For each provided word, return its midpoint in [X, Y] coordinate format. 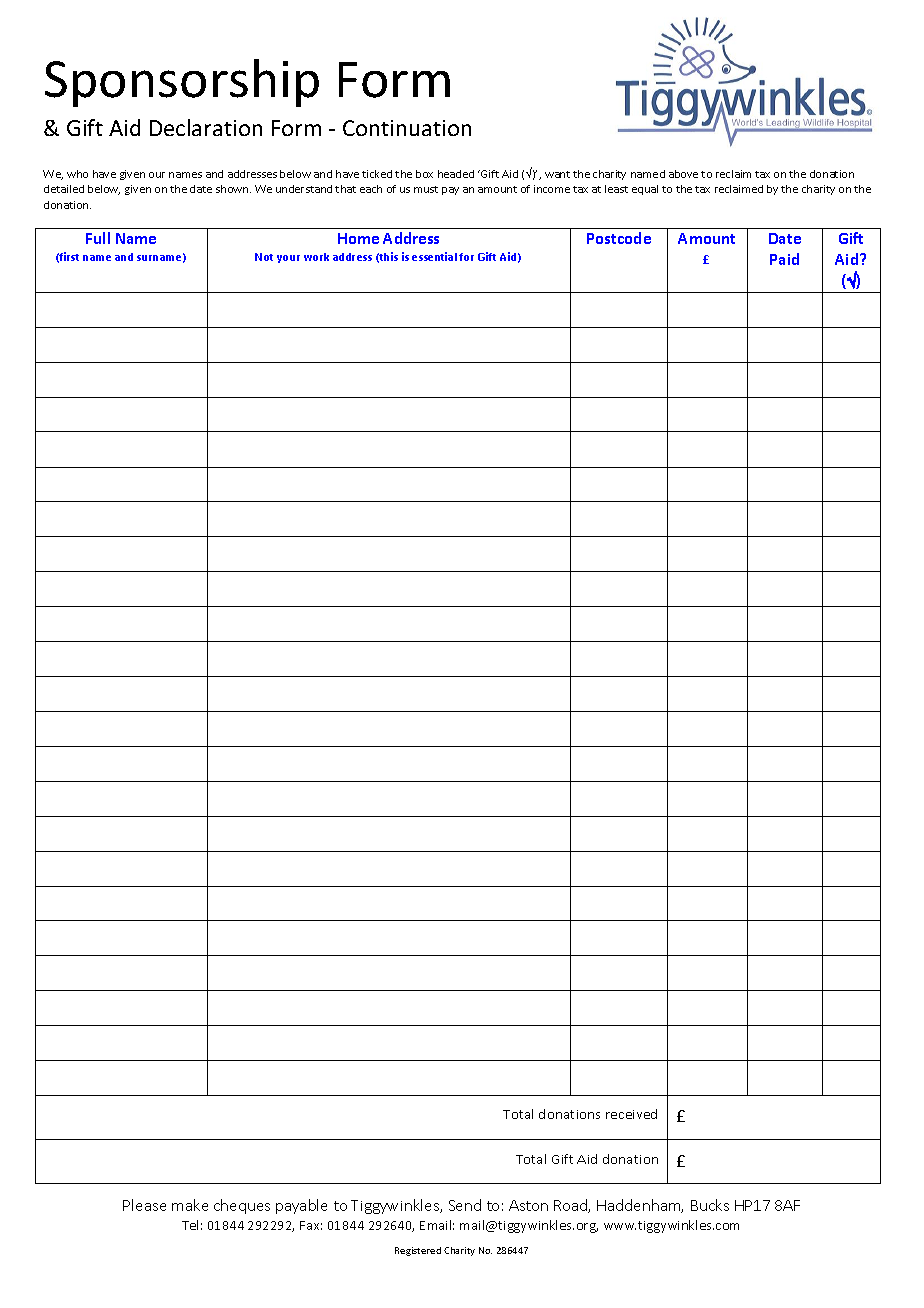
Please [144, 1205]
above [683, 174]
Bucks [710, 1205]
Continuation [407, 128]
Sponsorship [182, 83]
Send [465, 1205]
